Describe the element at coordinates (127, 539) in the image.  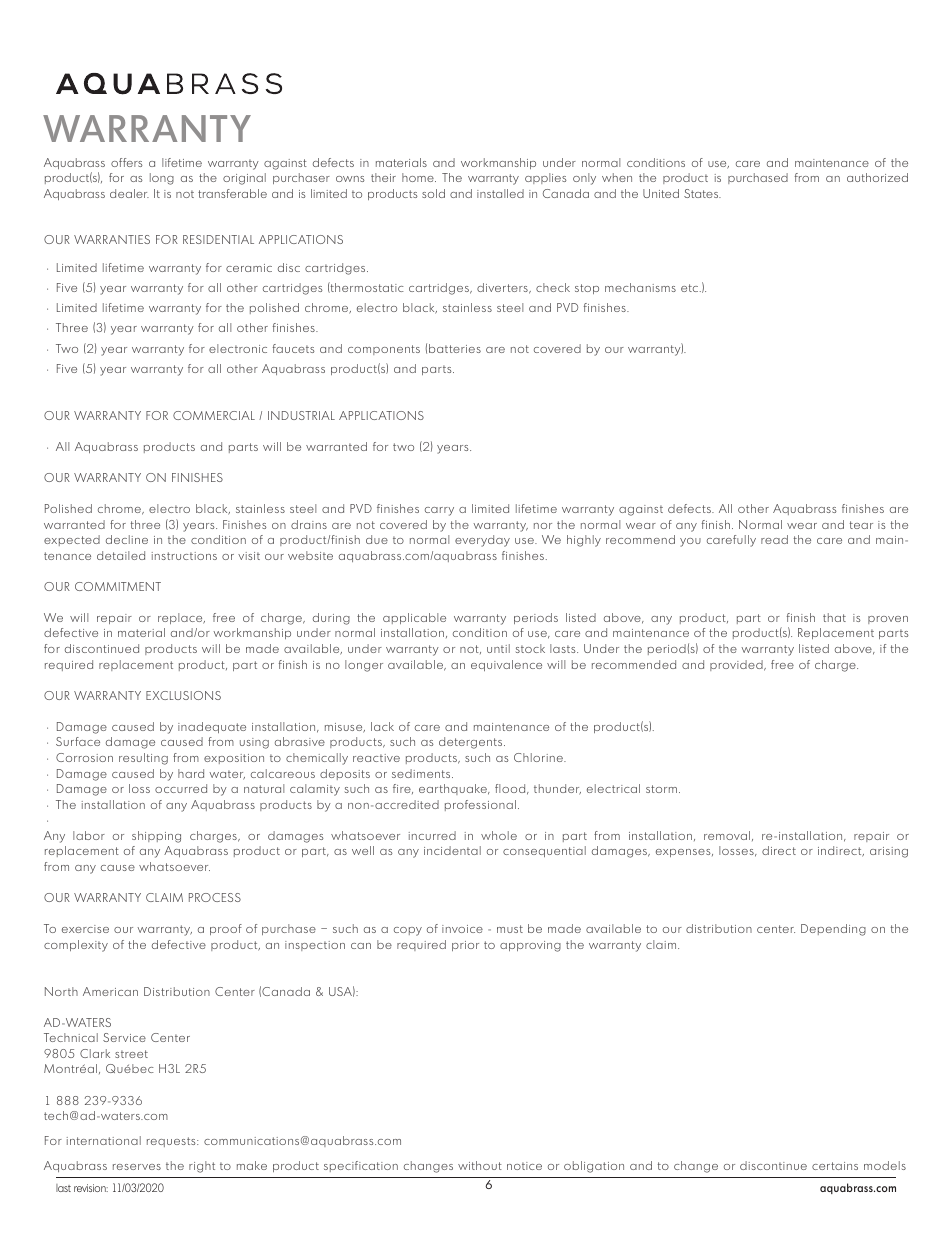
I see `decline` at that location.
